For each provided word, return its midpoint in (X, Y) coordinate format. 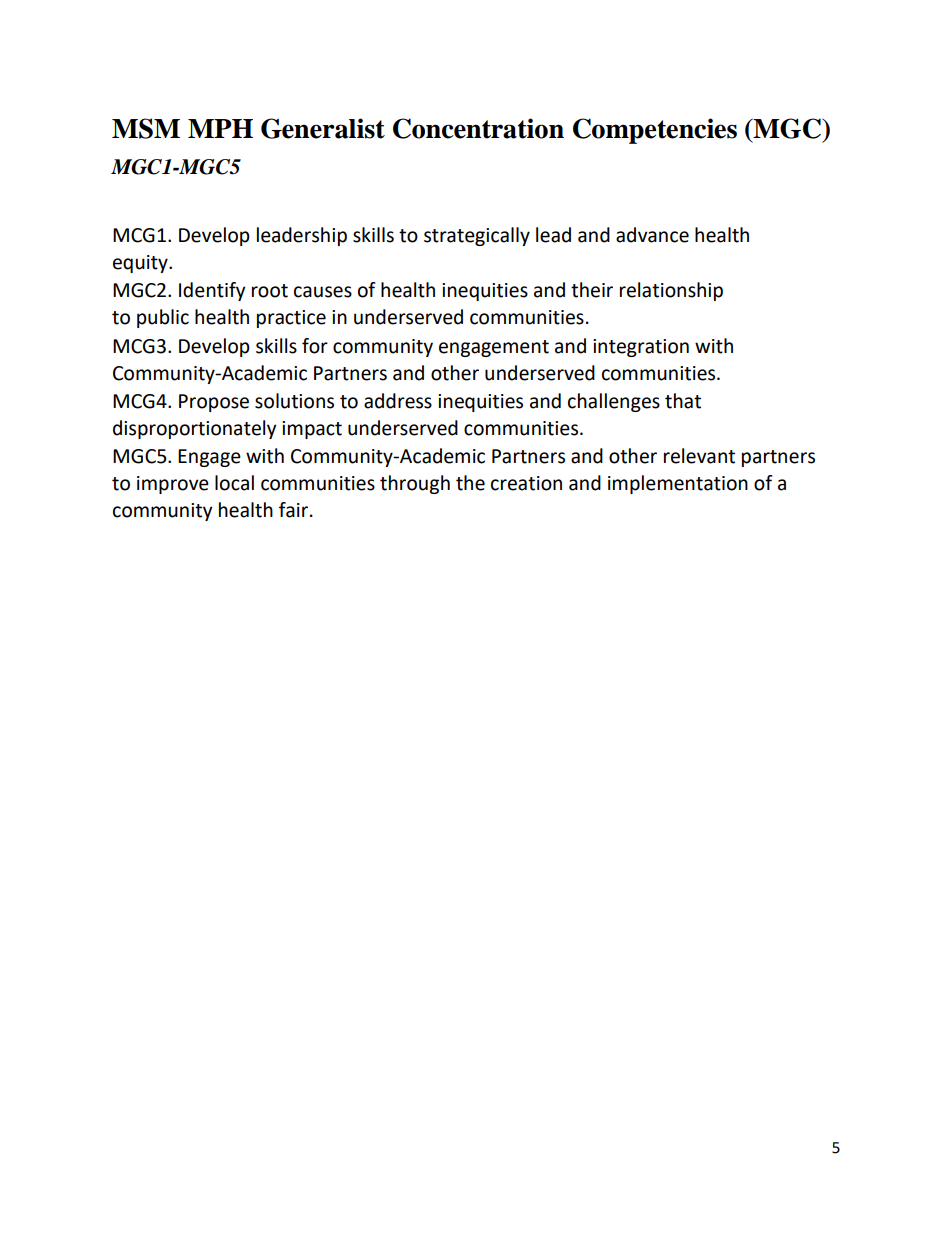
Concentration (478, 128)
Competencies (655, 131)
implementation (678, 484)
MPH (220, 128)
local (234, 483)
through (415, 484)
